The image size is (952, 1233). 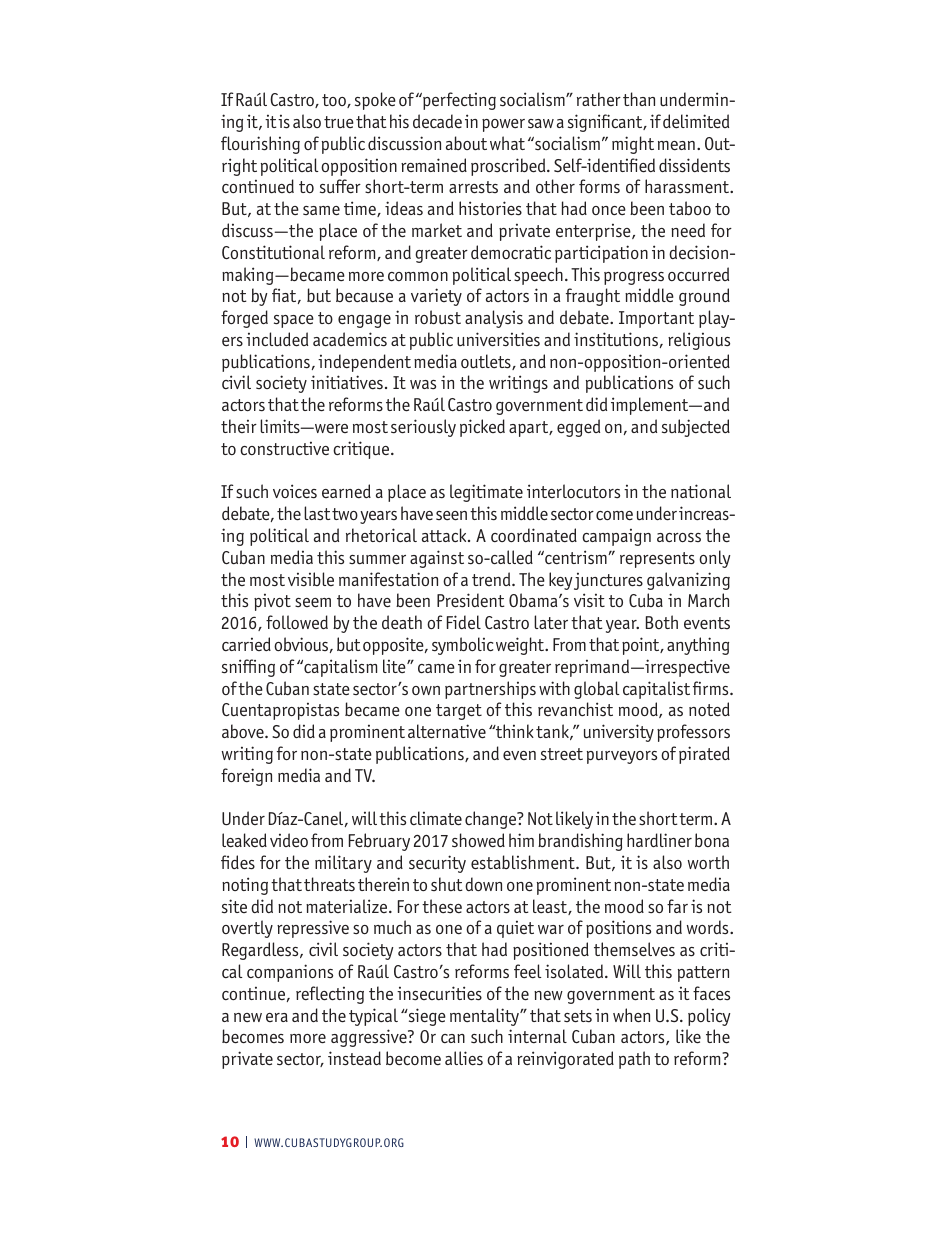 What do you see at coordinates (696, 428) in the screenshot?
I see `subjected` at bounding box center [696, 428].
